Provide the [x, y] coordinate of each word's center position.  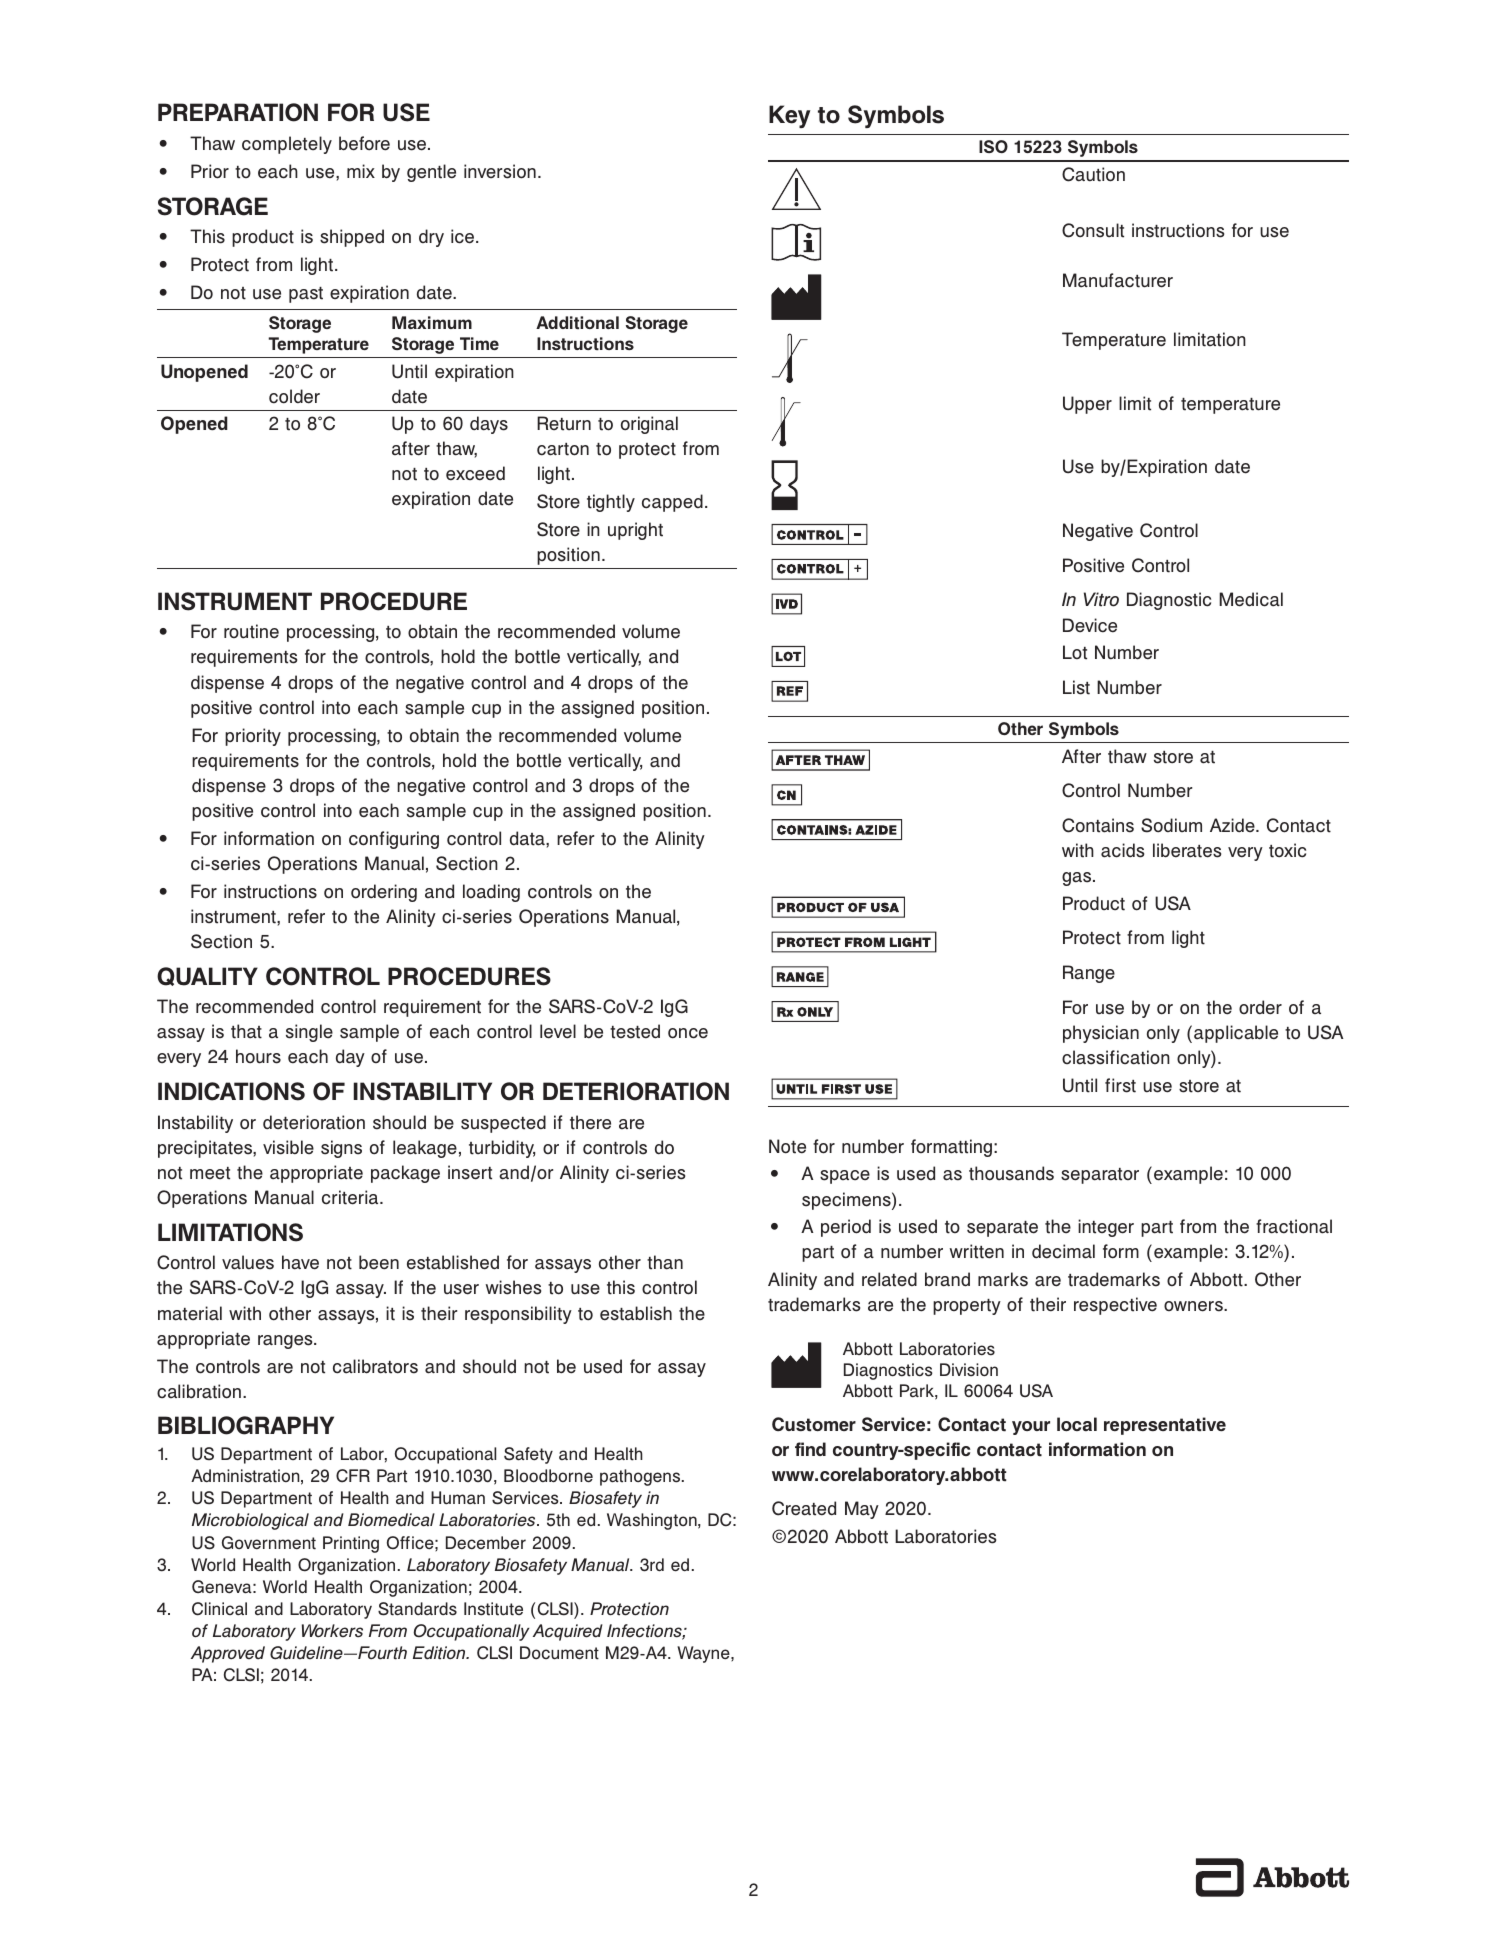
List [1076, 687]
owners [1194, 1306]
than [665, 1262]
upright [635, 531]
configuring [394, 840]
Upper [1087, 405]
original [649, 425]
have [300, 1262]
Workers [332, 1631]
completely [287, 145]
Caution [1093, 174]
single [309, 1033]
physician [1101, 1034]
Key [789, 116]
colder [294, 396]
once [688, 1033]
